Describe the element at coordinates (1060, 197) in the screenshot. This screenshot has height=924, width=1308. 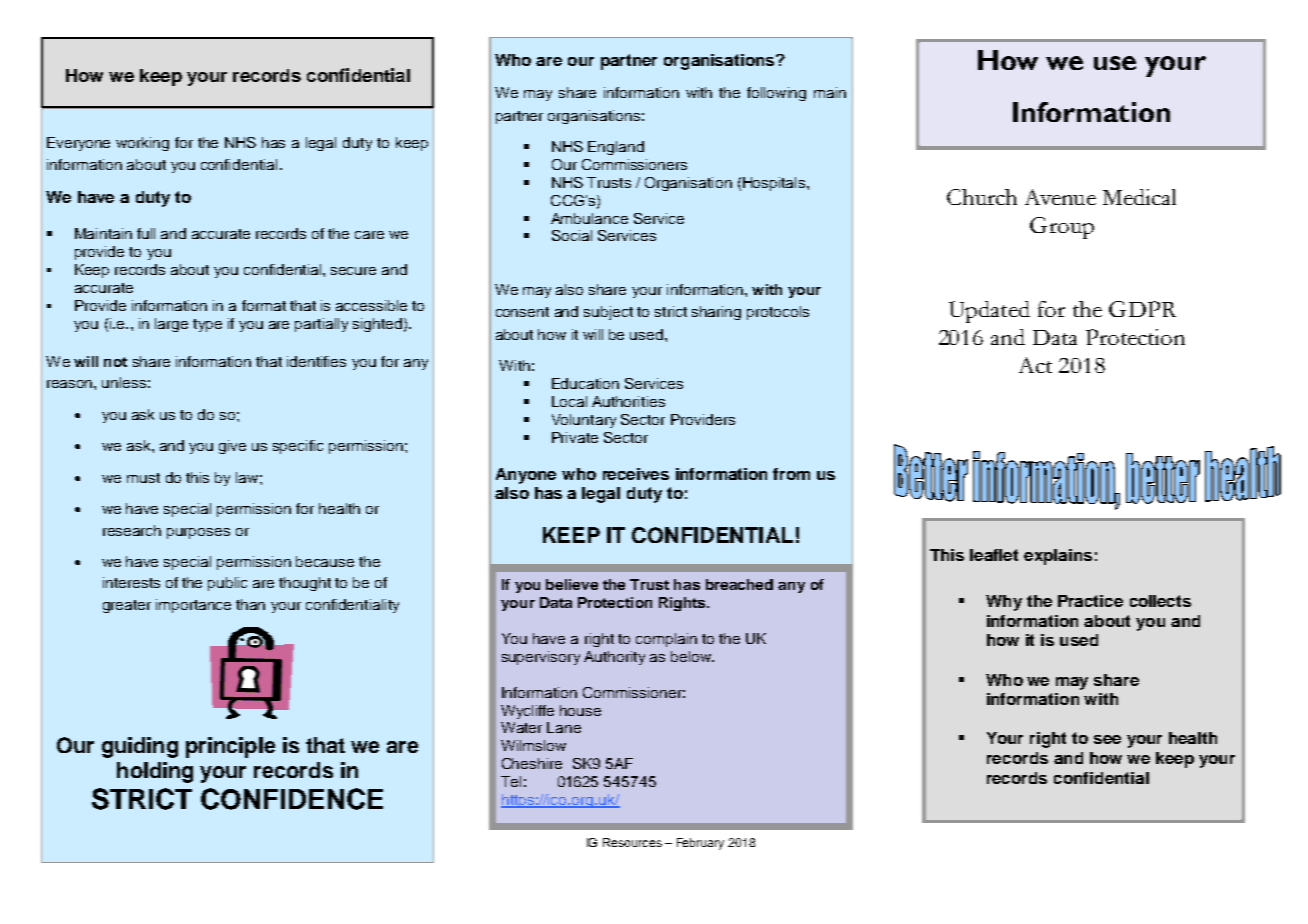
I see `Avenue` at that location.
